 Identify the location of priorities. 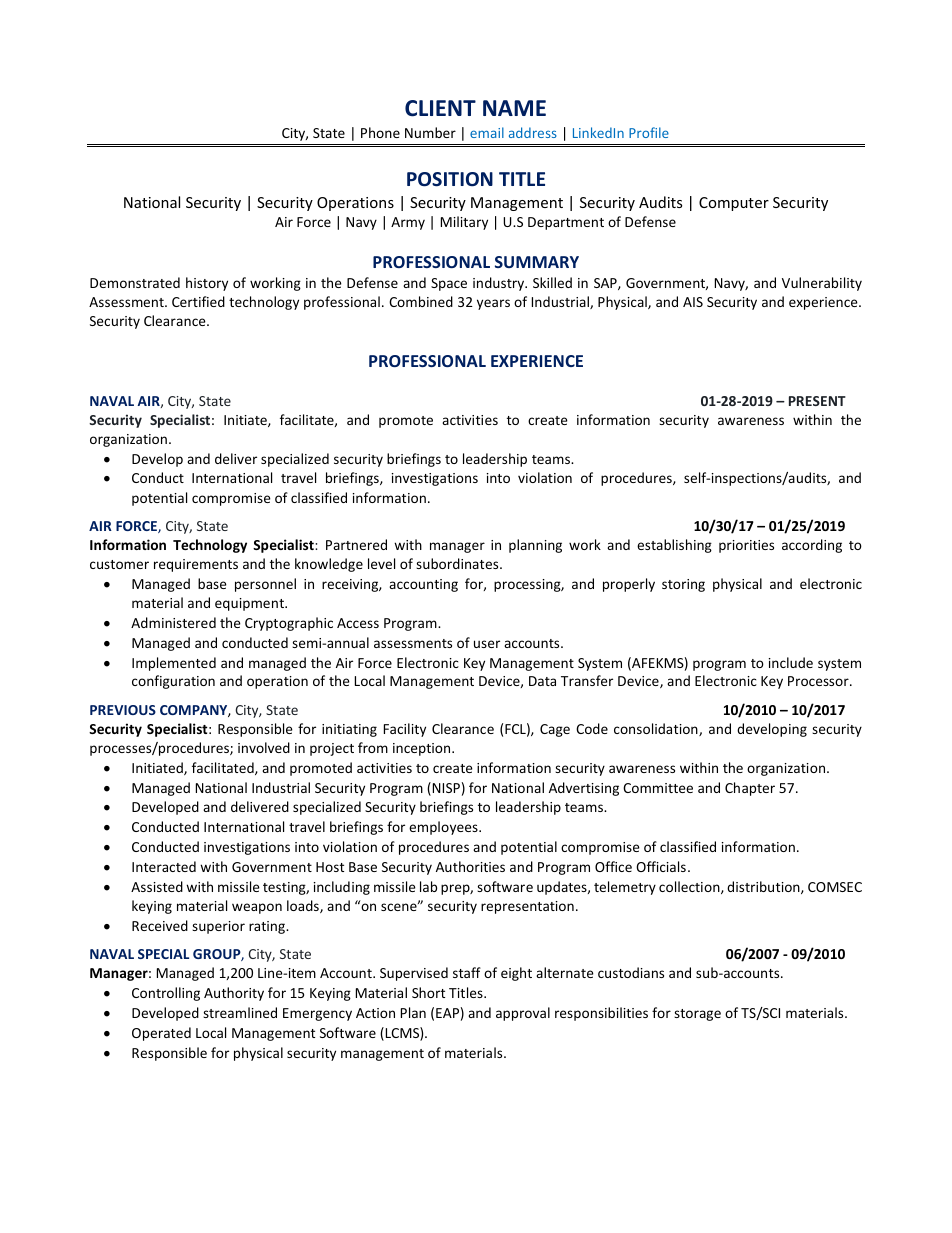
(746, 546).
